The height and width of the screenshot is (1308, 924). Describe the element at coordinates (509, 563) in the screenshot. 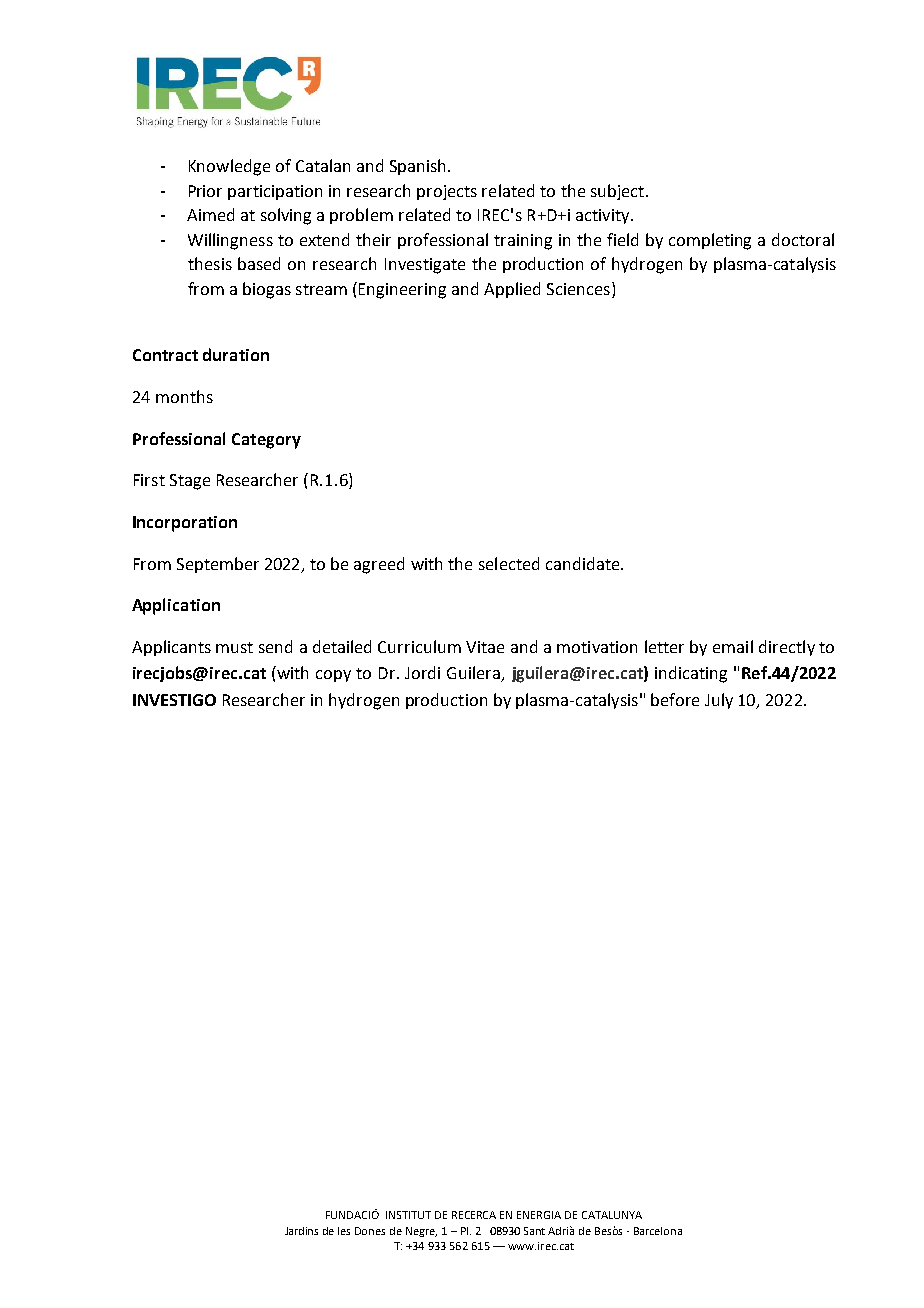

I see `selected` at that location.
